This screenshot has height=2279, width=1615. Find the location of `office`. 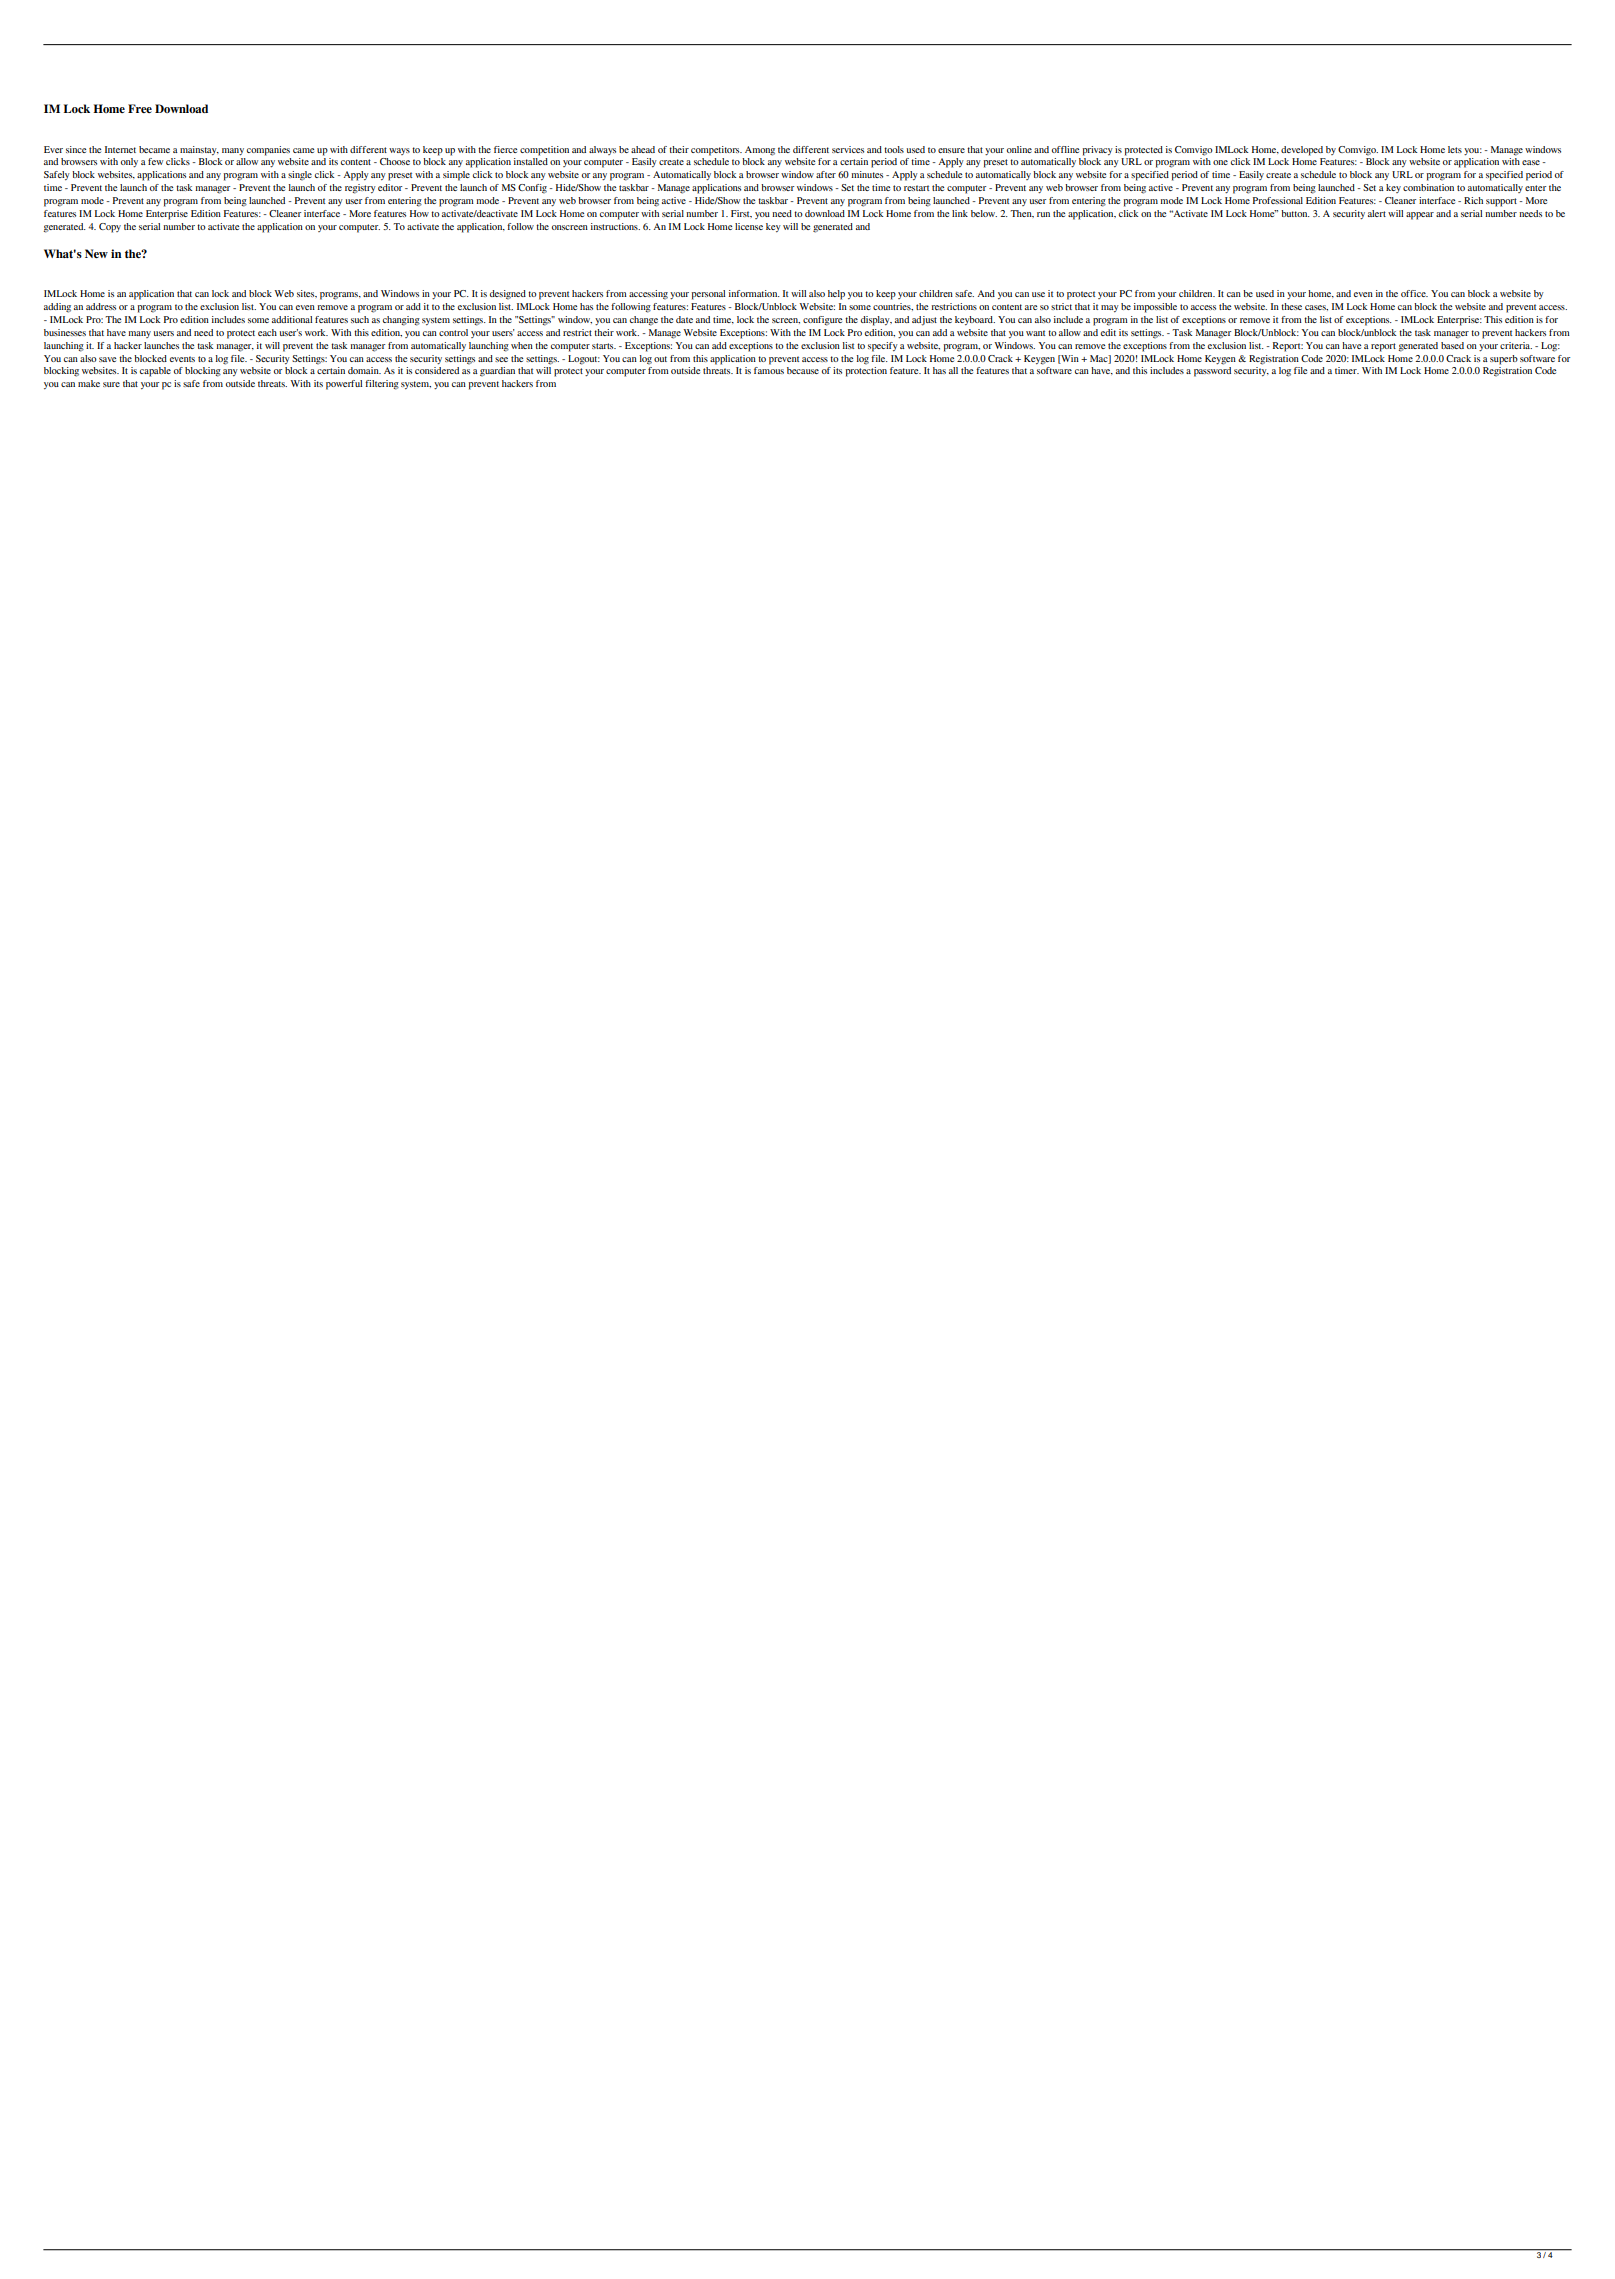

office is located at coordinates (1414, 293).
